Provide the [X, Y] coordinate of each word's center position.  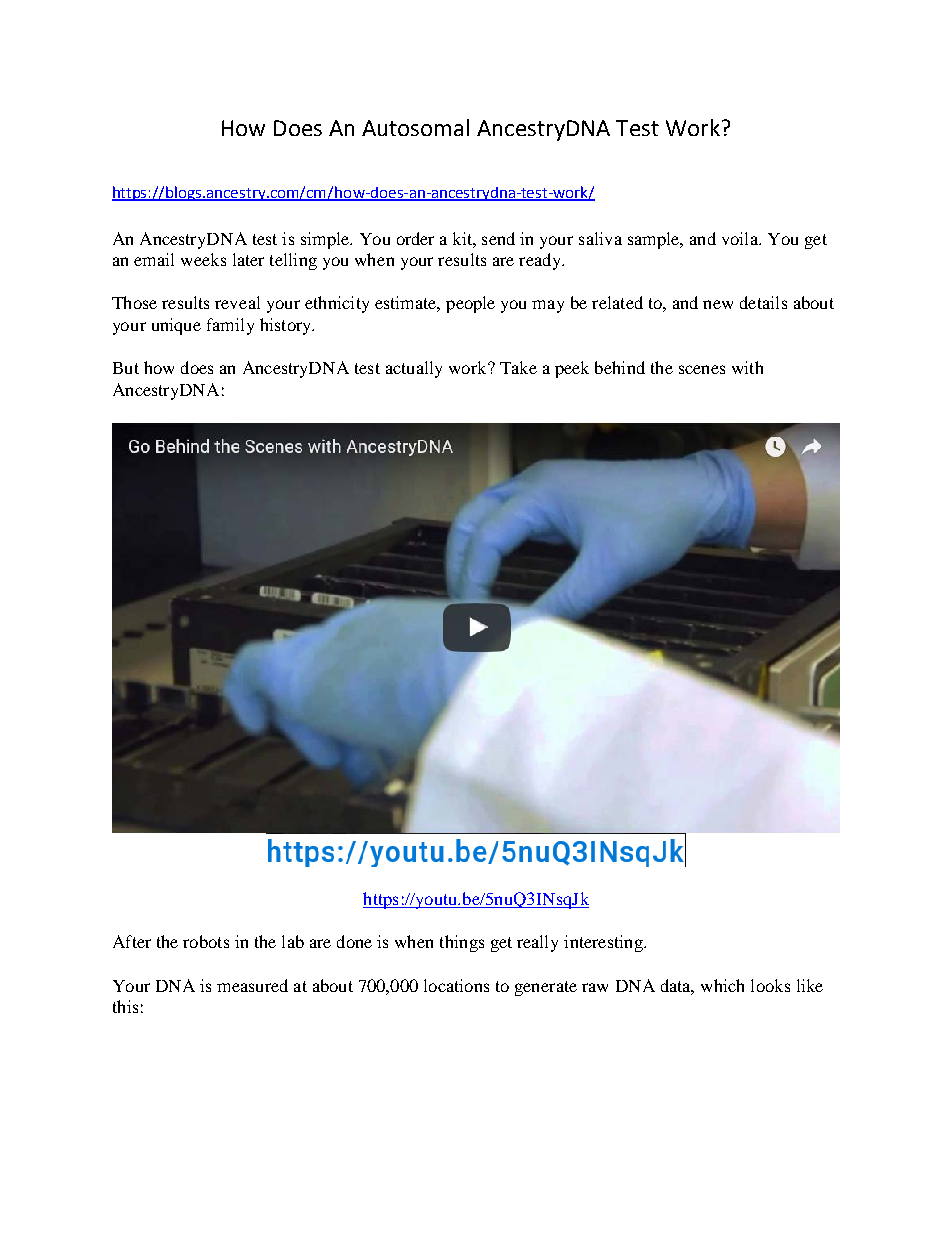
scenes [702, 369]
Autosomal [415, 127]
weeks [203, 259]
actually [414, 369]
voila [741, 238]
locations [456, 985]
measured [252, 985]
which [722, 985]
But [126, 368]
